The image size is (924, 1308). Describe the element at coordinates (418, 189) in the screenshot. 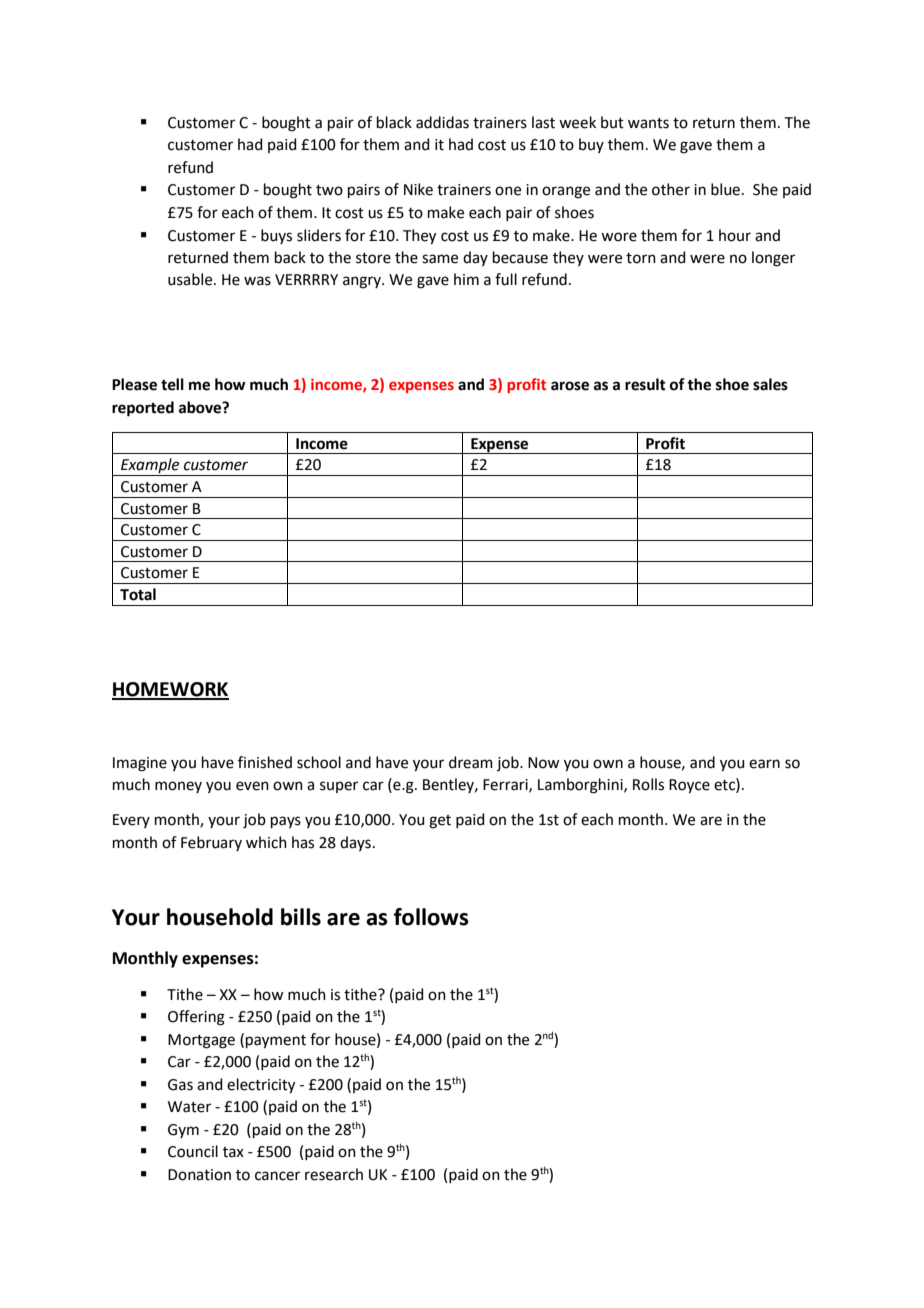

I see `Nike` at that location.
